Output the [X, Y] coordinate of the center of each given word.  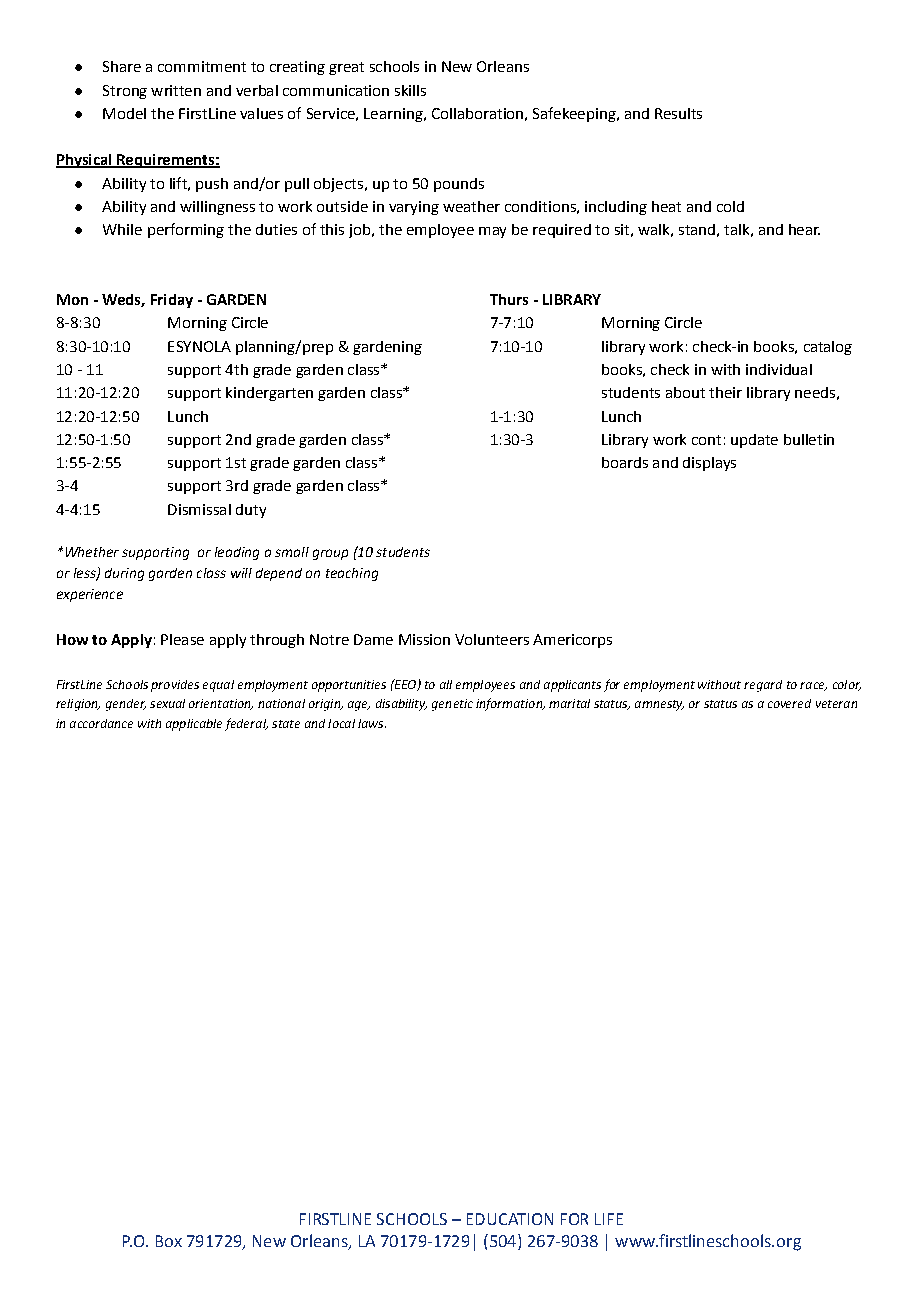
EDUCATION [510, 1219]
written [176, 90]
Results [678, 113]
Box [169, 1241]
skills [410, 90]
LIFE [609, 1219]
